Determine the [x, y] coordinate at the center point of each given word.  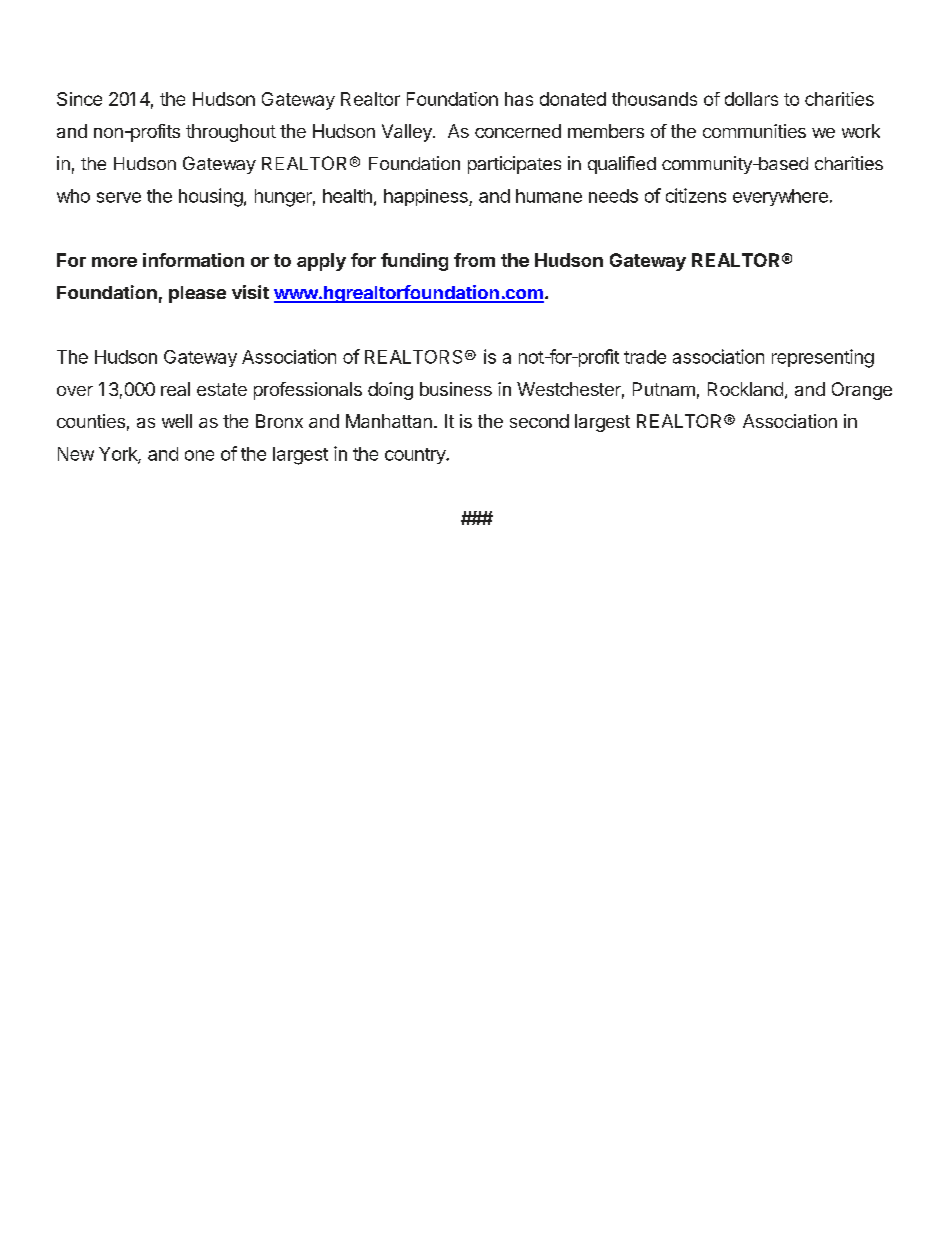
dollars [751, 99]
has [519, 99]
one [199, 455]
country [416, 456]
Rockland [745, 389]
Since [79, 99]
